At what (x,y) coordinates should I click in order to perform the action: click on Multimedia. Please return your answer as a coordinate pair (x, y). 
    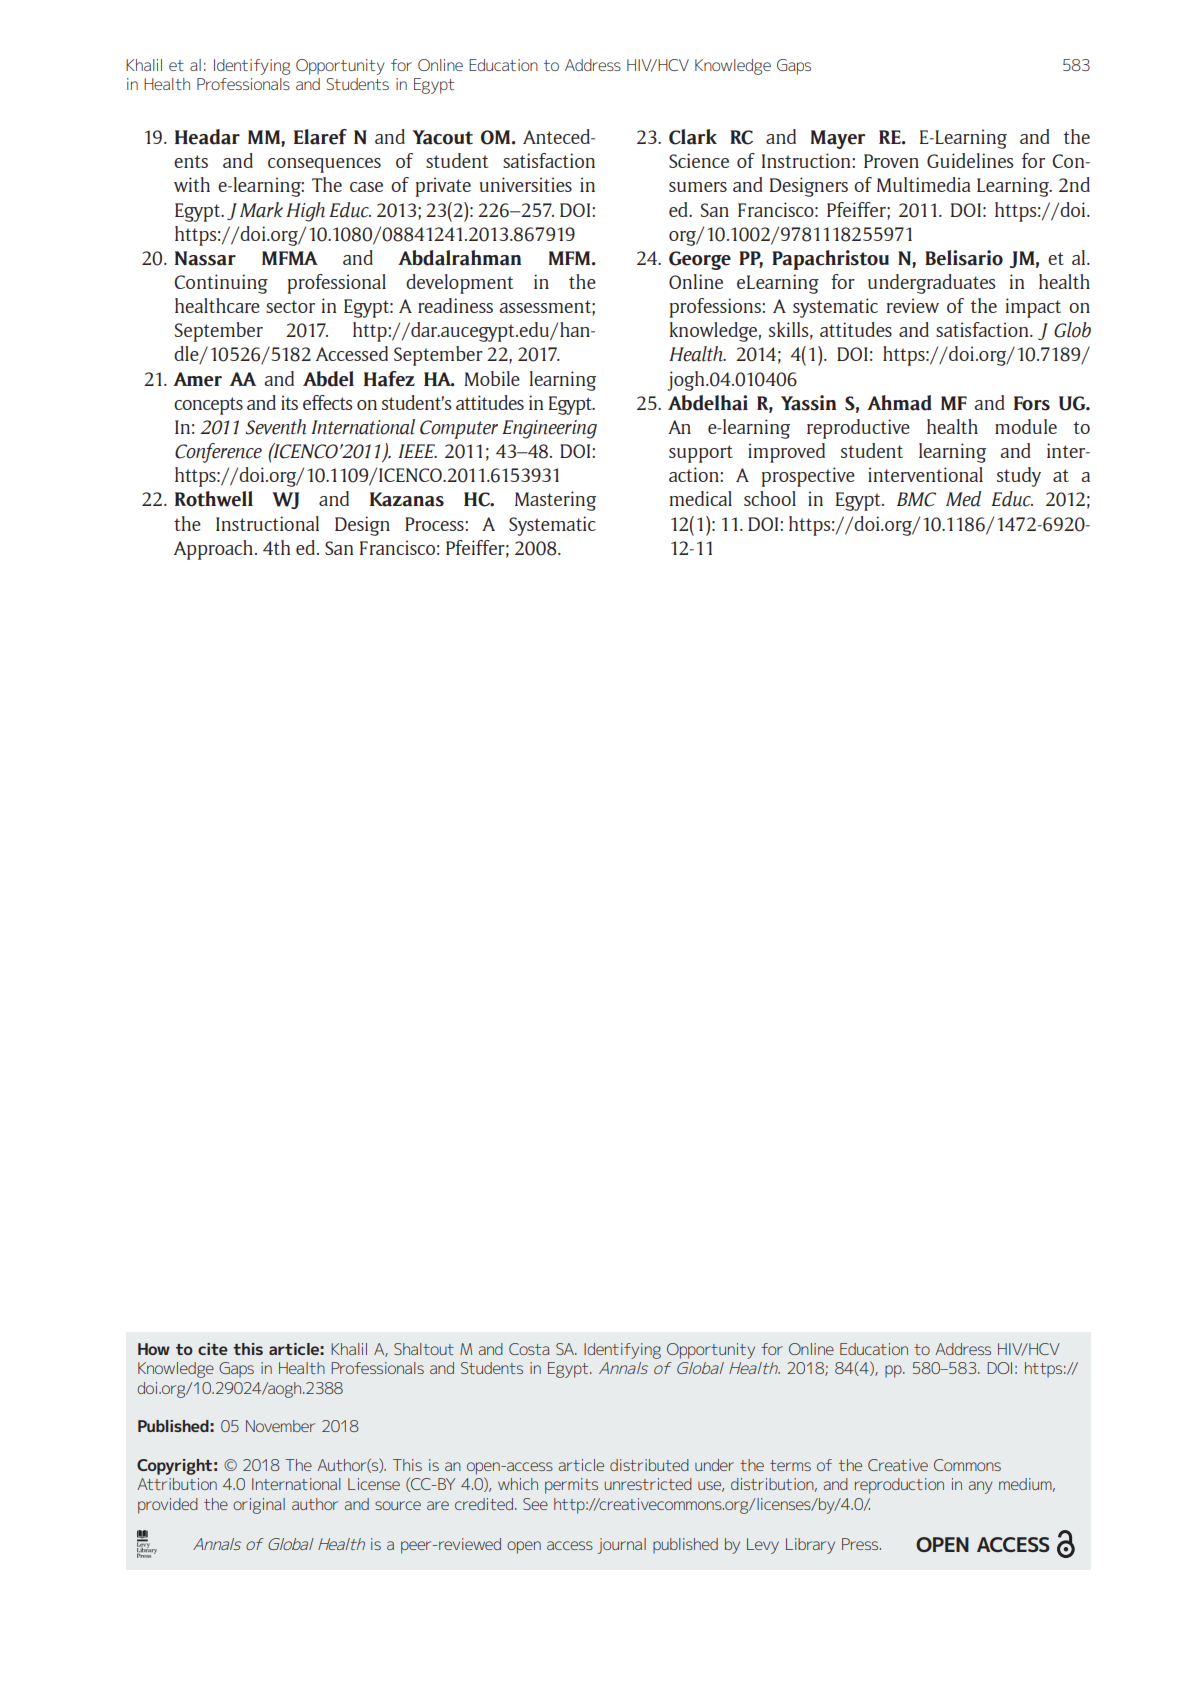
    Looking at the image, I should click on (924, 184).
